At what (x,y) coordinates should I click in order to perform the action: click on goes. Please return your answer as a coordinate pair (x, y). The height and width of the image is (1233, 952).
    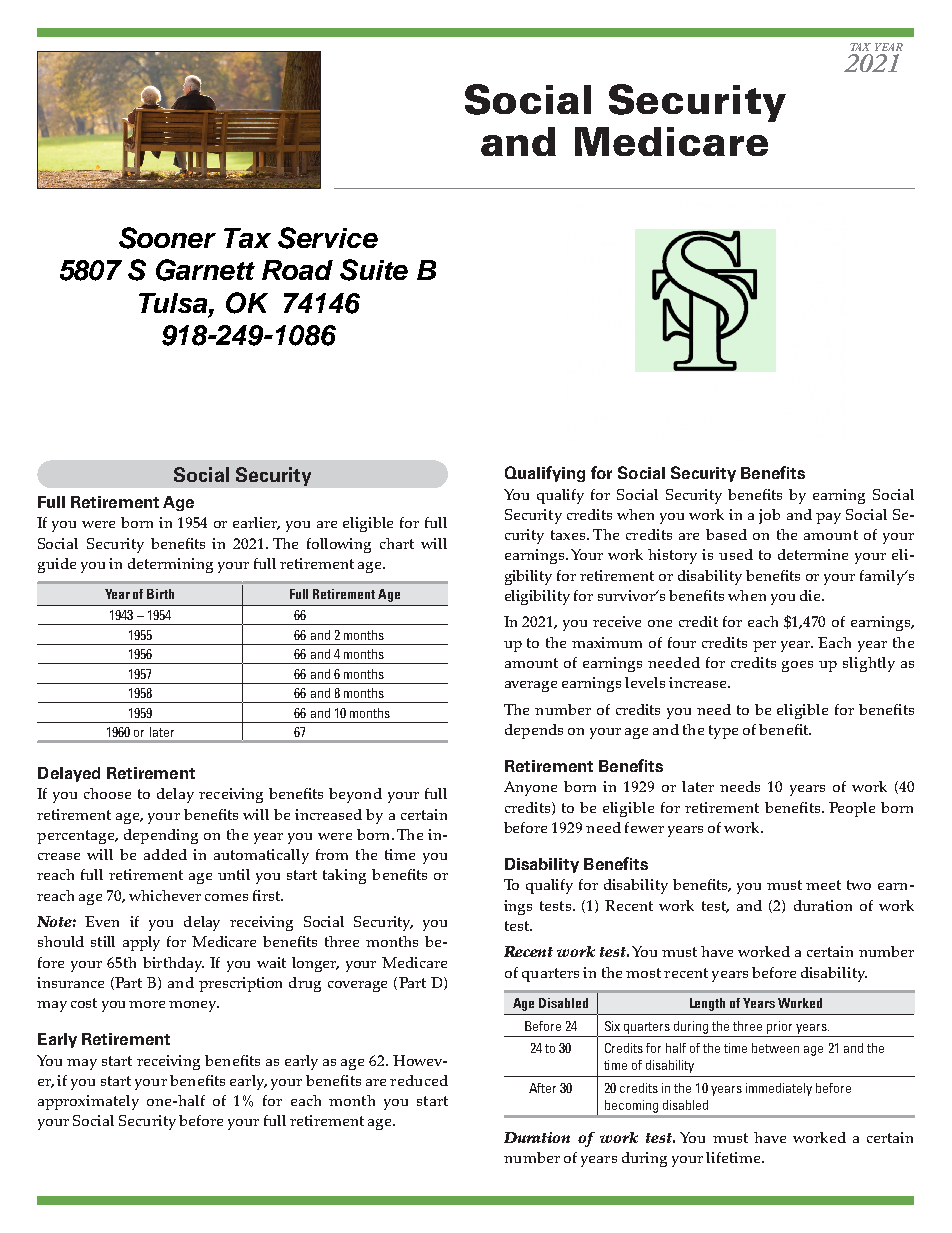
    Looking at the image, I should click on (797, 666).
